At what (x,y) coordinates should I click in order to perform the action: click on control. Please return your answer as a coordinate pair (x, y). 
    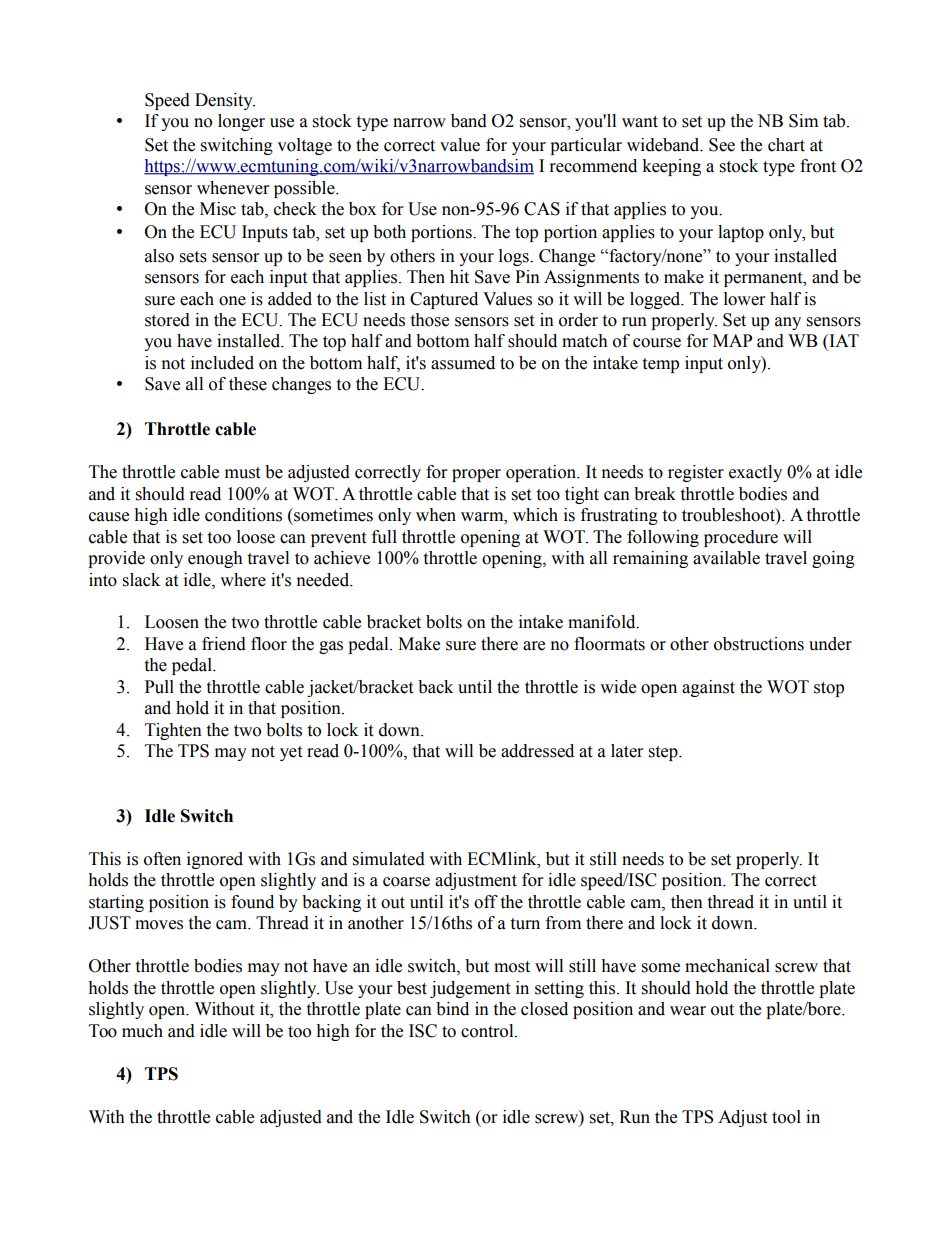
    Looking at the image, I should click on (488, 1031).
